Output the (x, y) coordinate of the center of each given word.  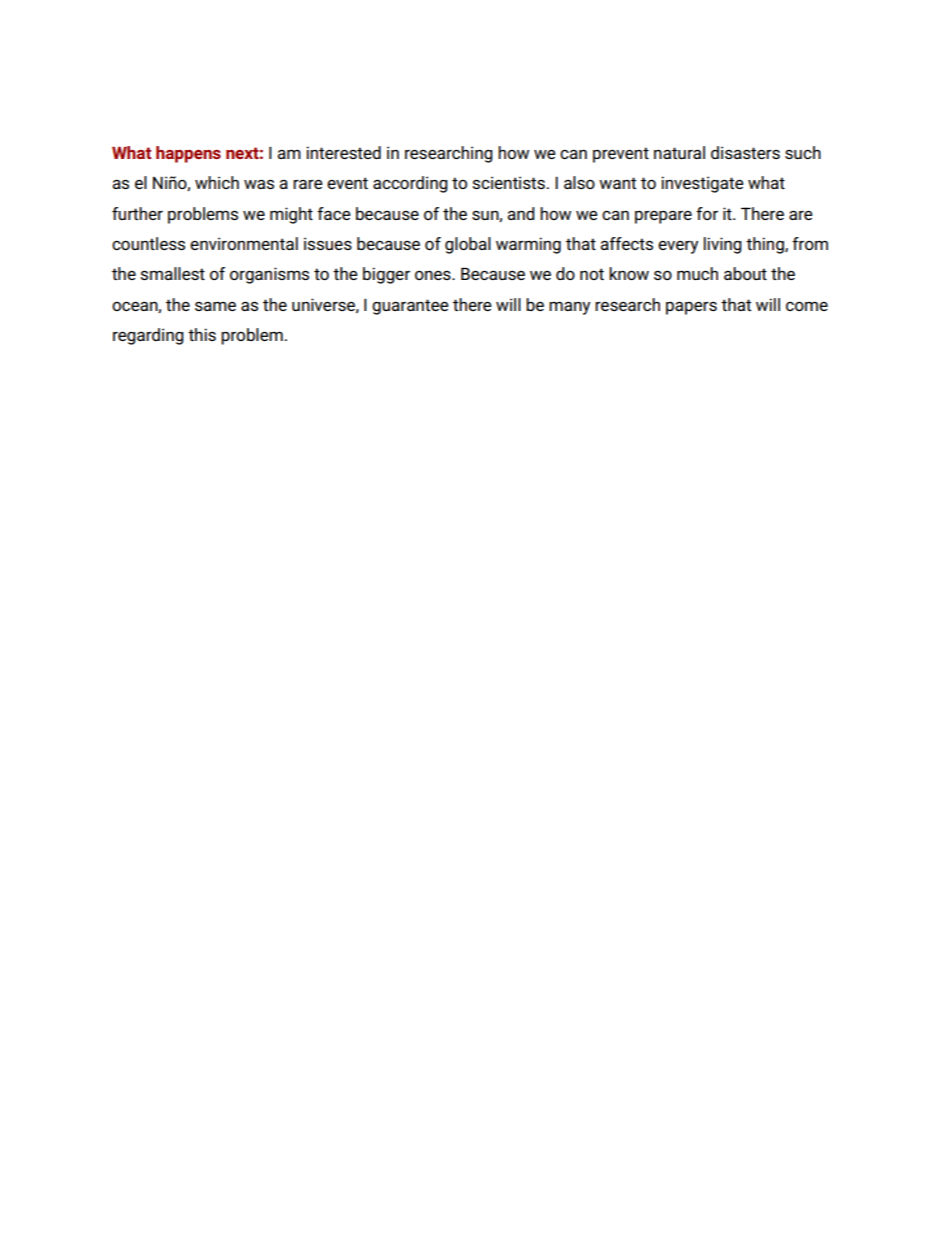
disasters (745, 152)
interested (343, 152)
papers (691, 308)
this (202, 334)
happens (188, 154)
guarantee (410, 307)
